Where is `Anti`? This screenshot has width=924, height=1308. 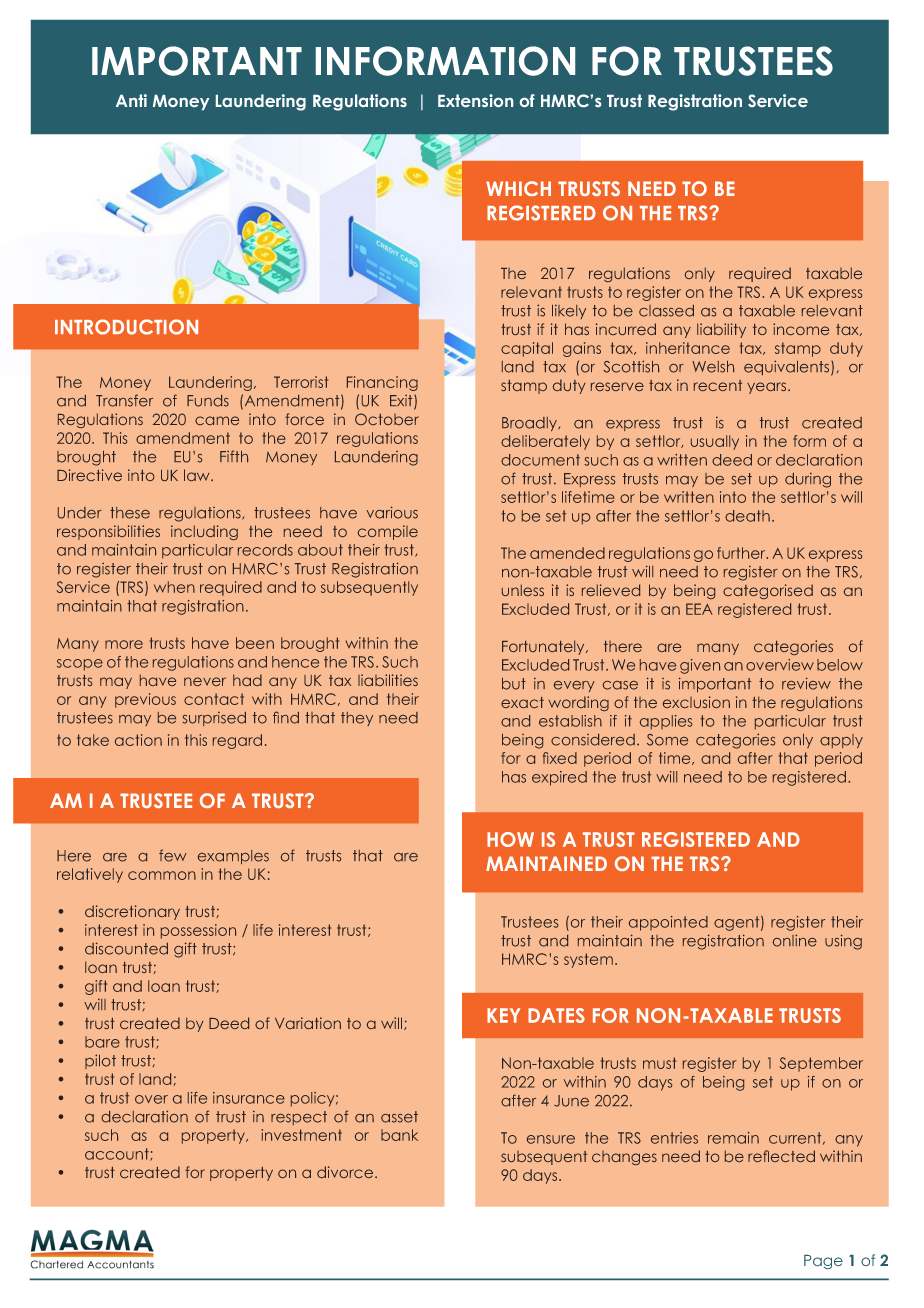
Anti is located at coordinates (131, 100).
